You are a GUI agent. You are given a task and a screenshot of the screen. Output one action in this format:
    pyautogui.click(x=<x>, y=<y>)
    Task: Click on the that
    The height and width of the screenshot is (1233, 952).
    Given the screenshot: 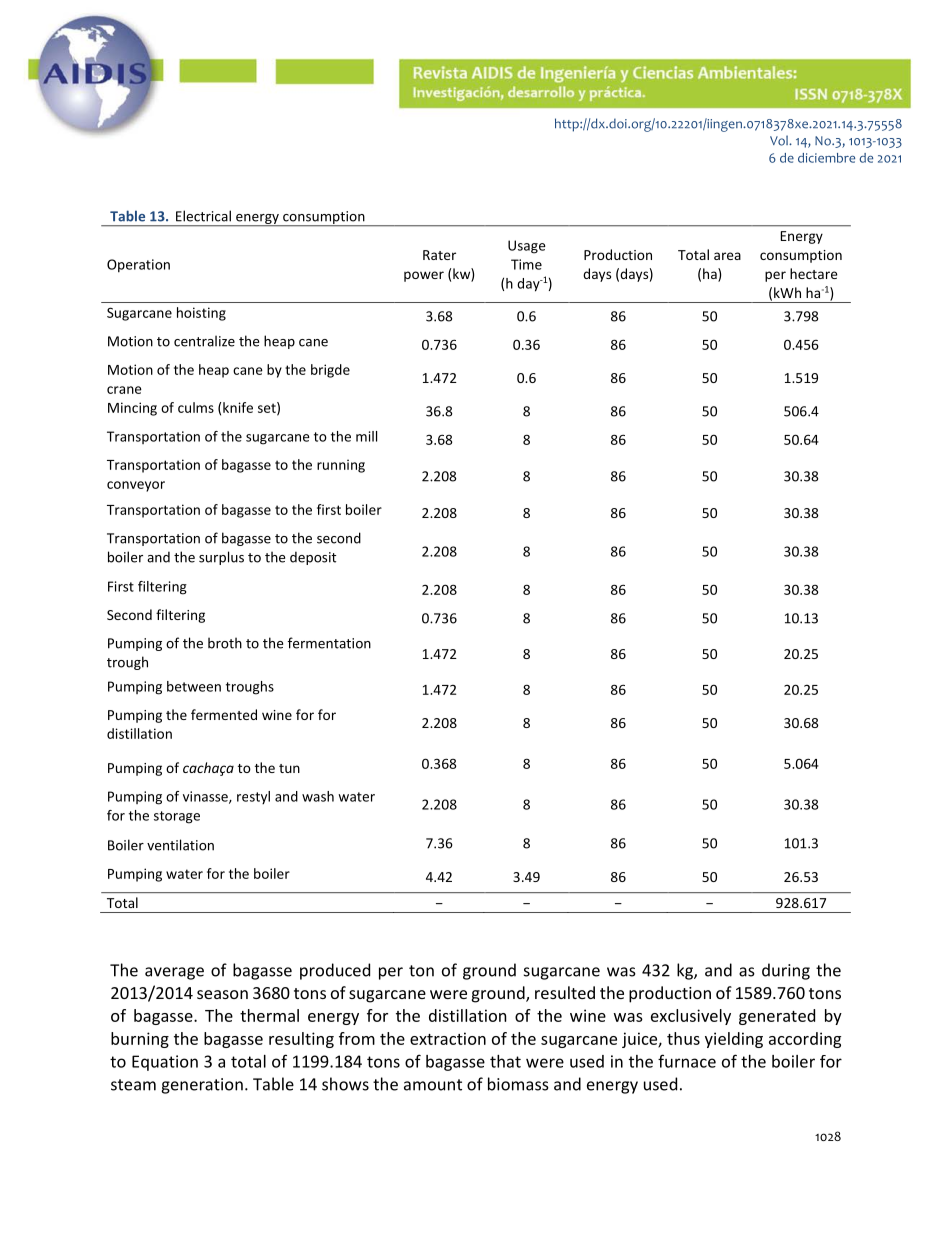 What is the action you would take?
    pyautogui.click(x=505, y=1061)
